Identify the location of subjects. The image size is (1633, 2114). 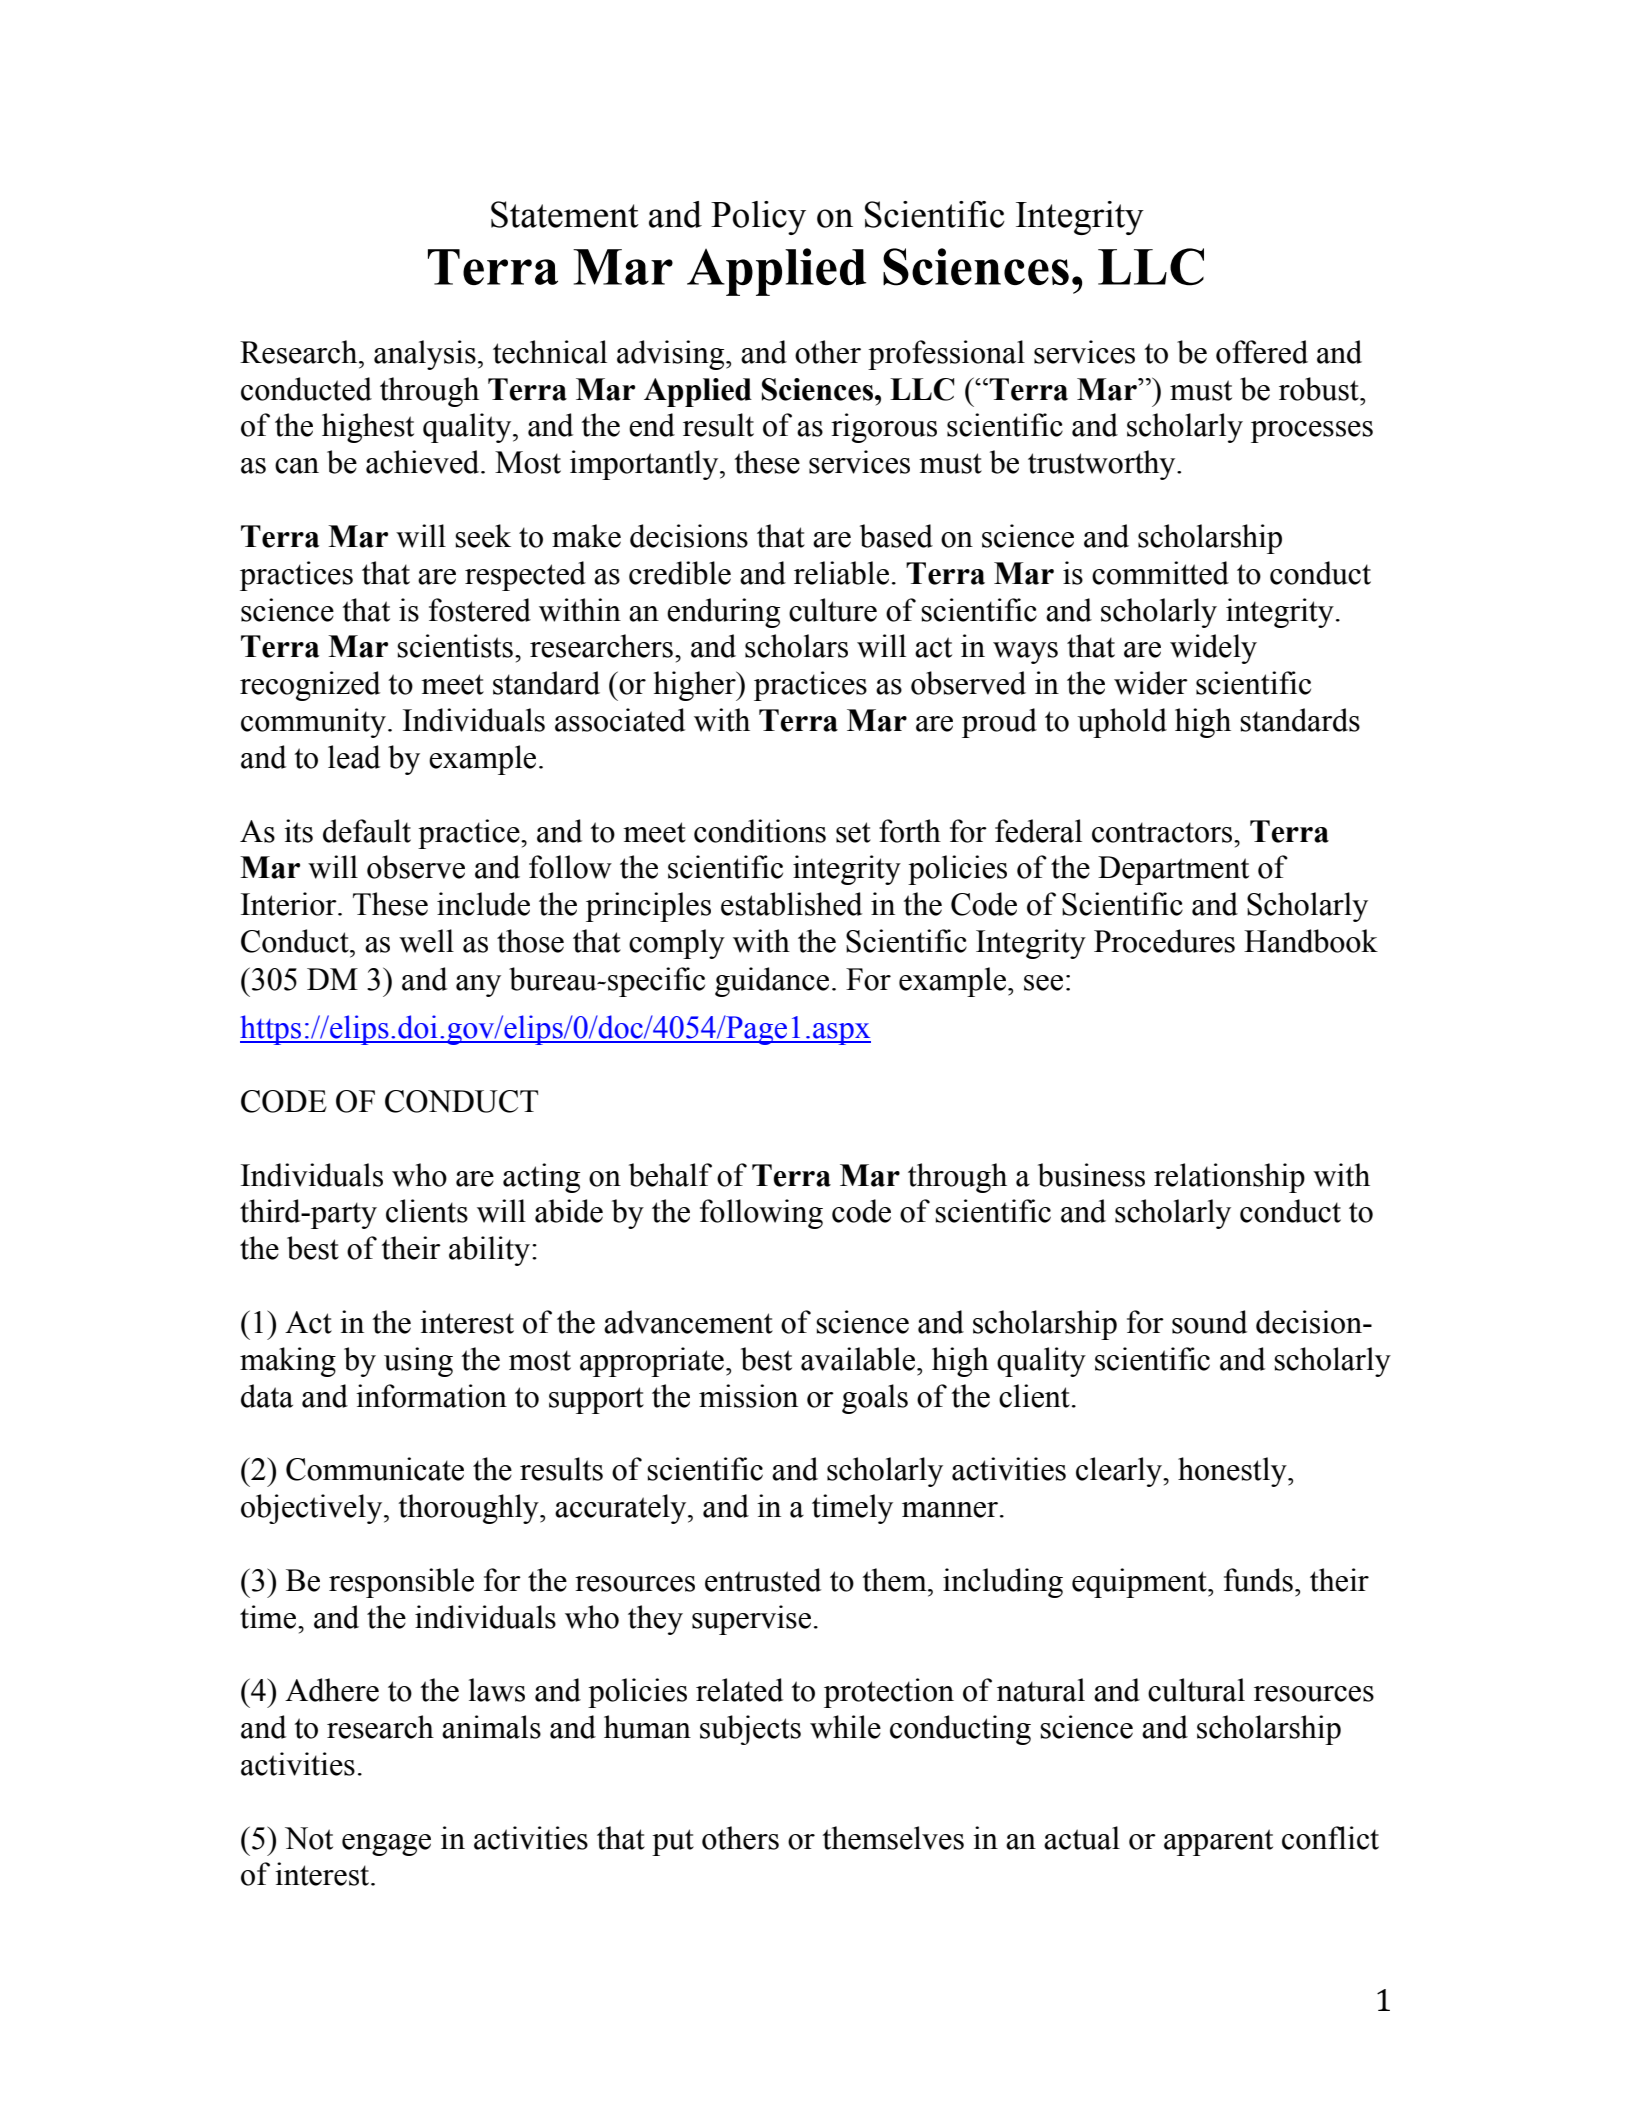
(750, 1730).
